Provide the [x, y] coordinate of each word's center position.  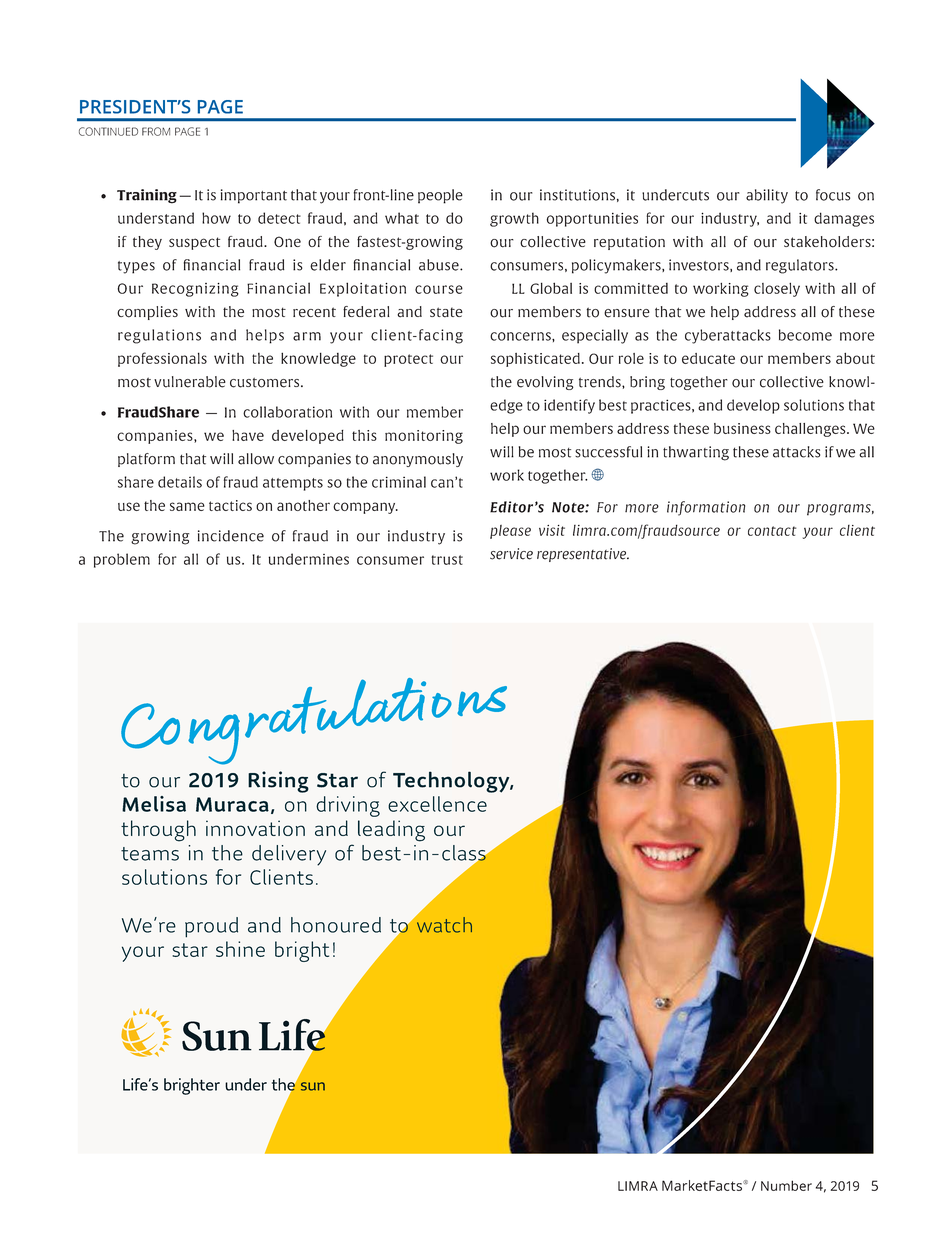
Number [786, 1185]
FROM [156, 131]
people [440, 196]
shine [240, 949]
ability [767, 196]
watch [443, 924]
